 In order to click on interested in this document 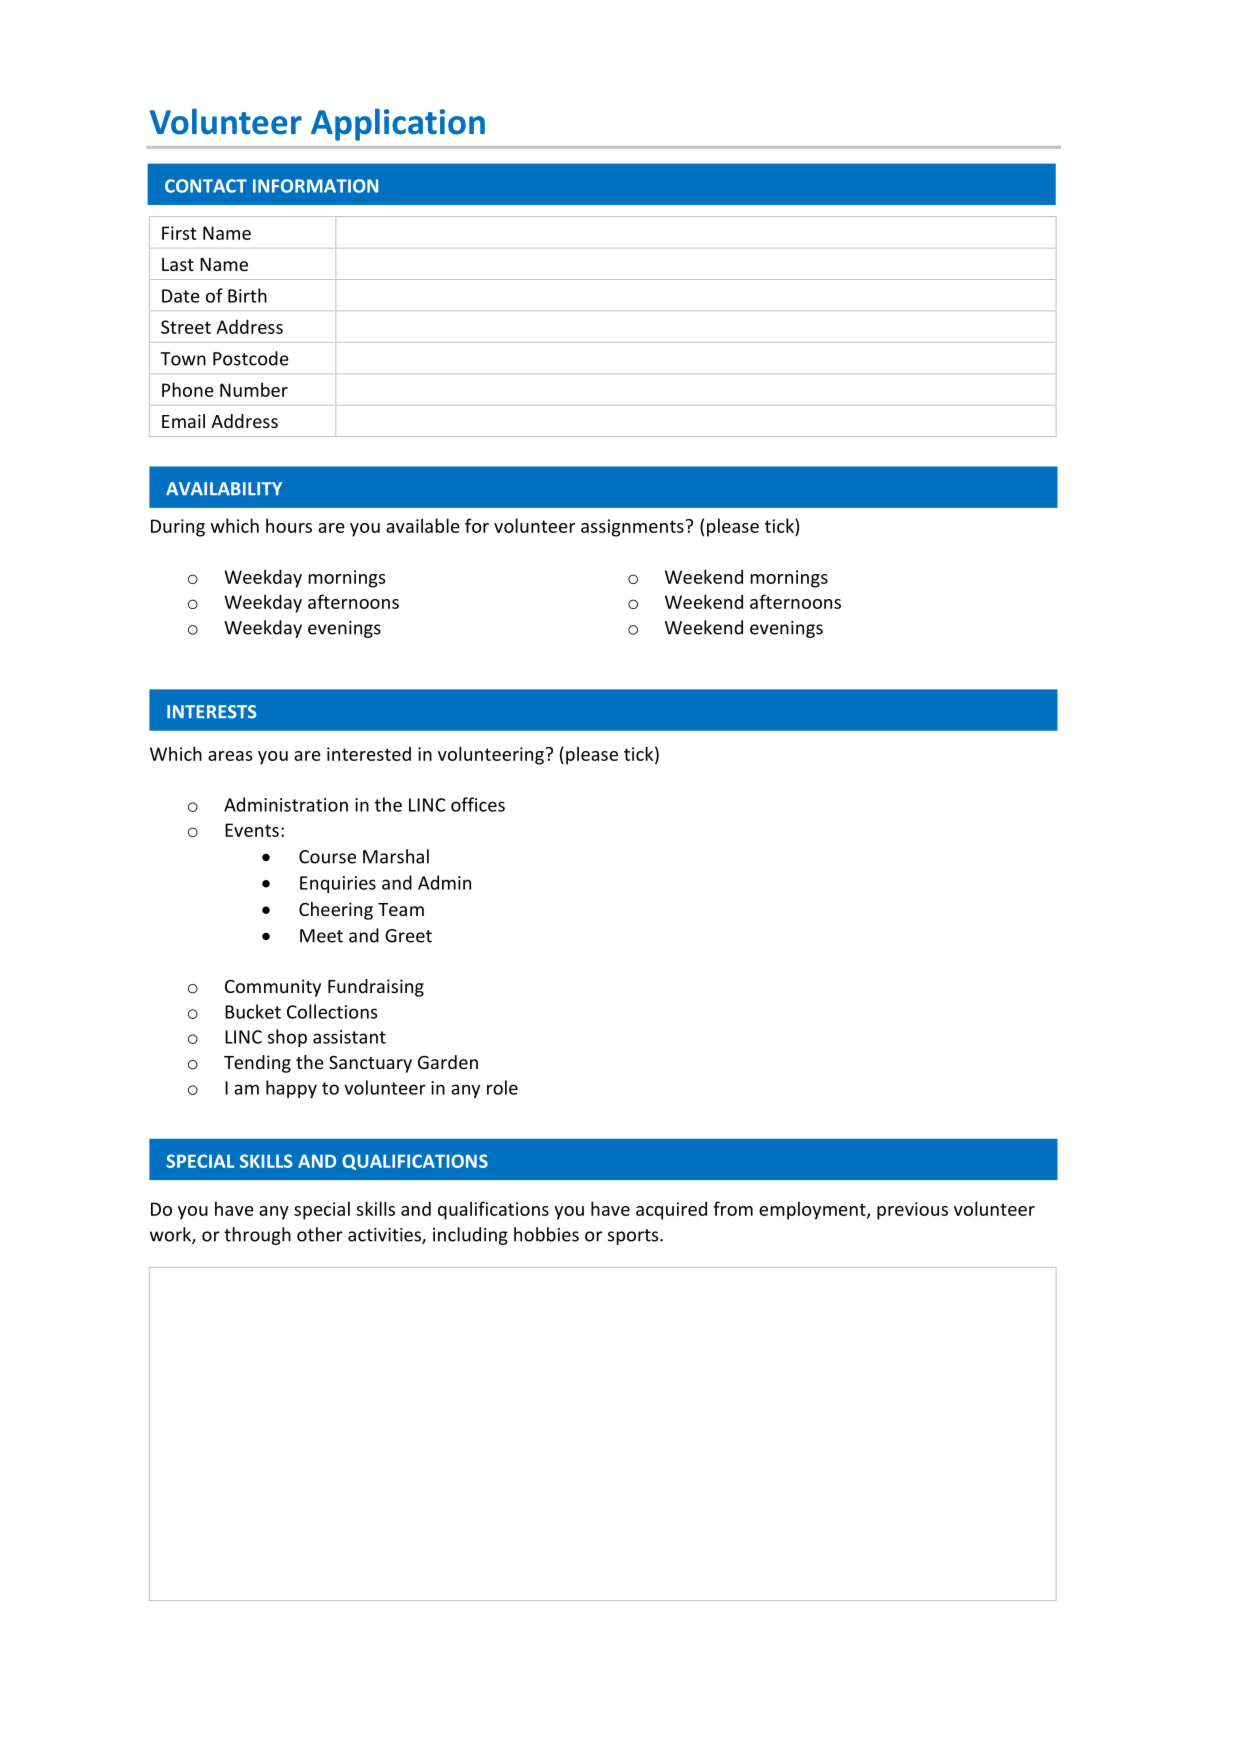, I will do `click(369, 754)`.
